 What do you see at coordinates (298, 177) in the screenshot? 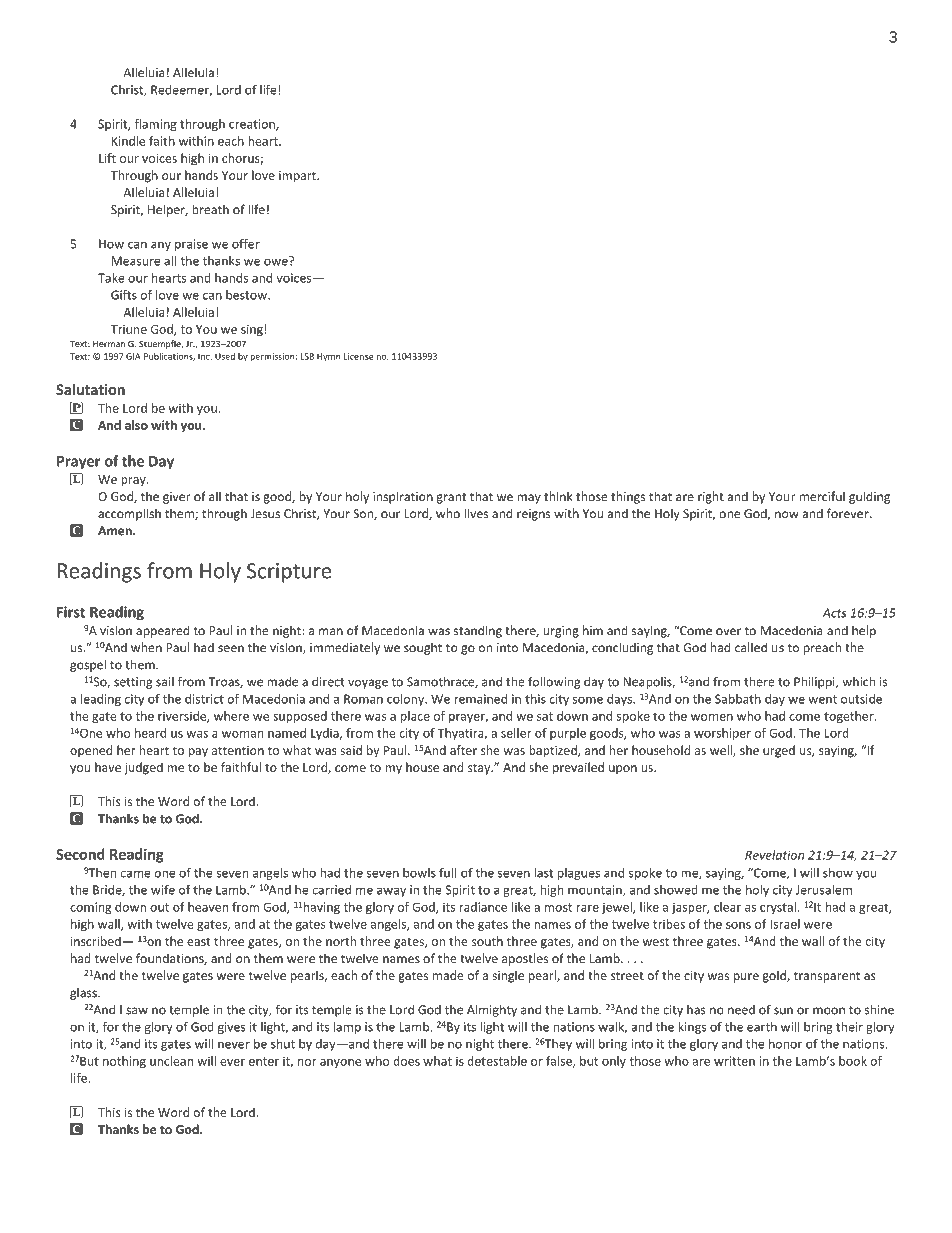
I see `impart` at bounding box center [298, 177].
